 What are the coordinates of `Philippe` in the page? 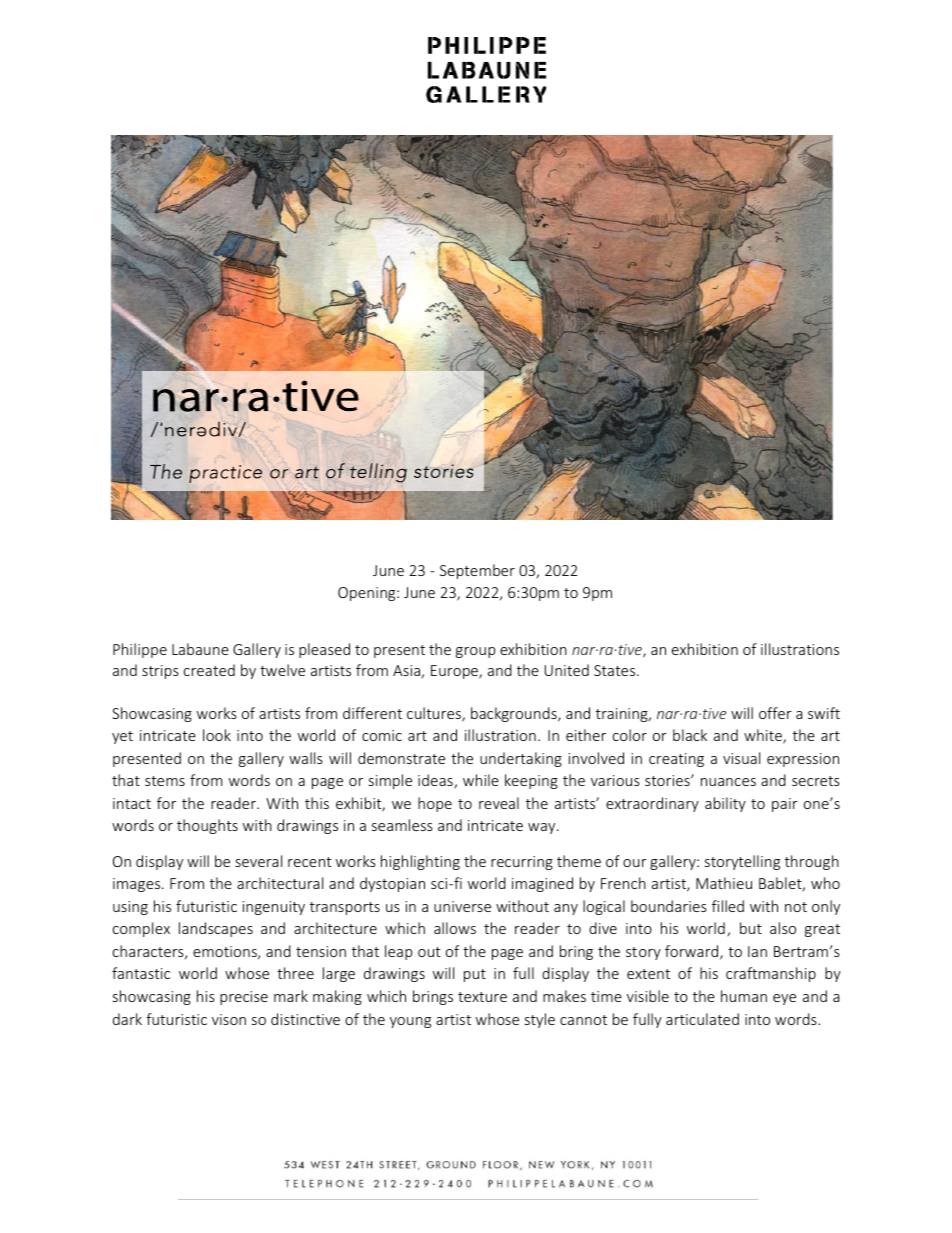 It's located at (140, 650).
